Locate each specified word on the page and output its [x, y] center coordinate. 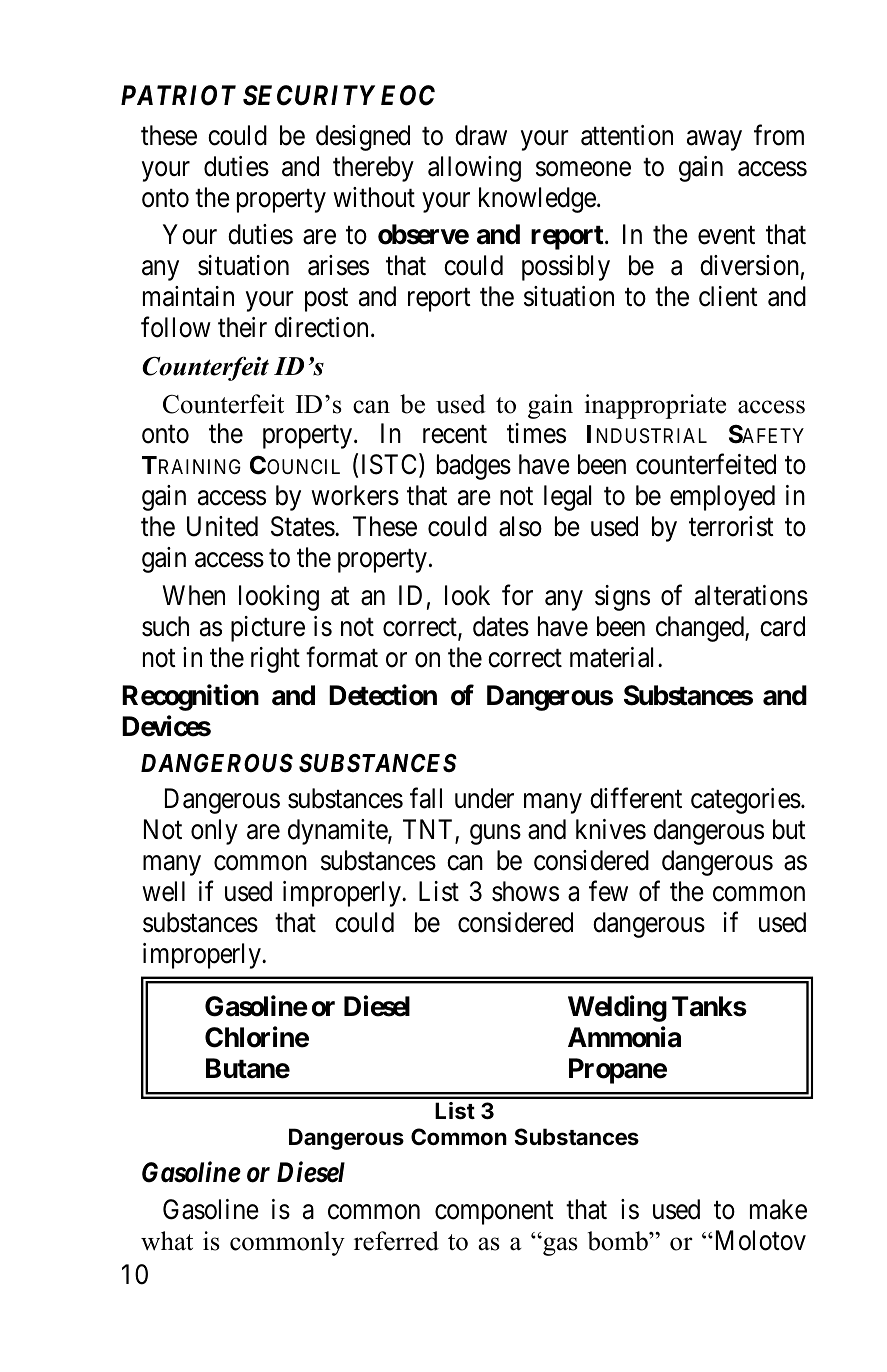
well [163, 891]
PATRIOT [178, 95]
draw [481, 135]
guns [495, 835]
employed [722, 498]
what [167, 1241]
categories [746, 801]
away [714, 140]
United [222, 526]
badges [474, 467]
